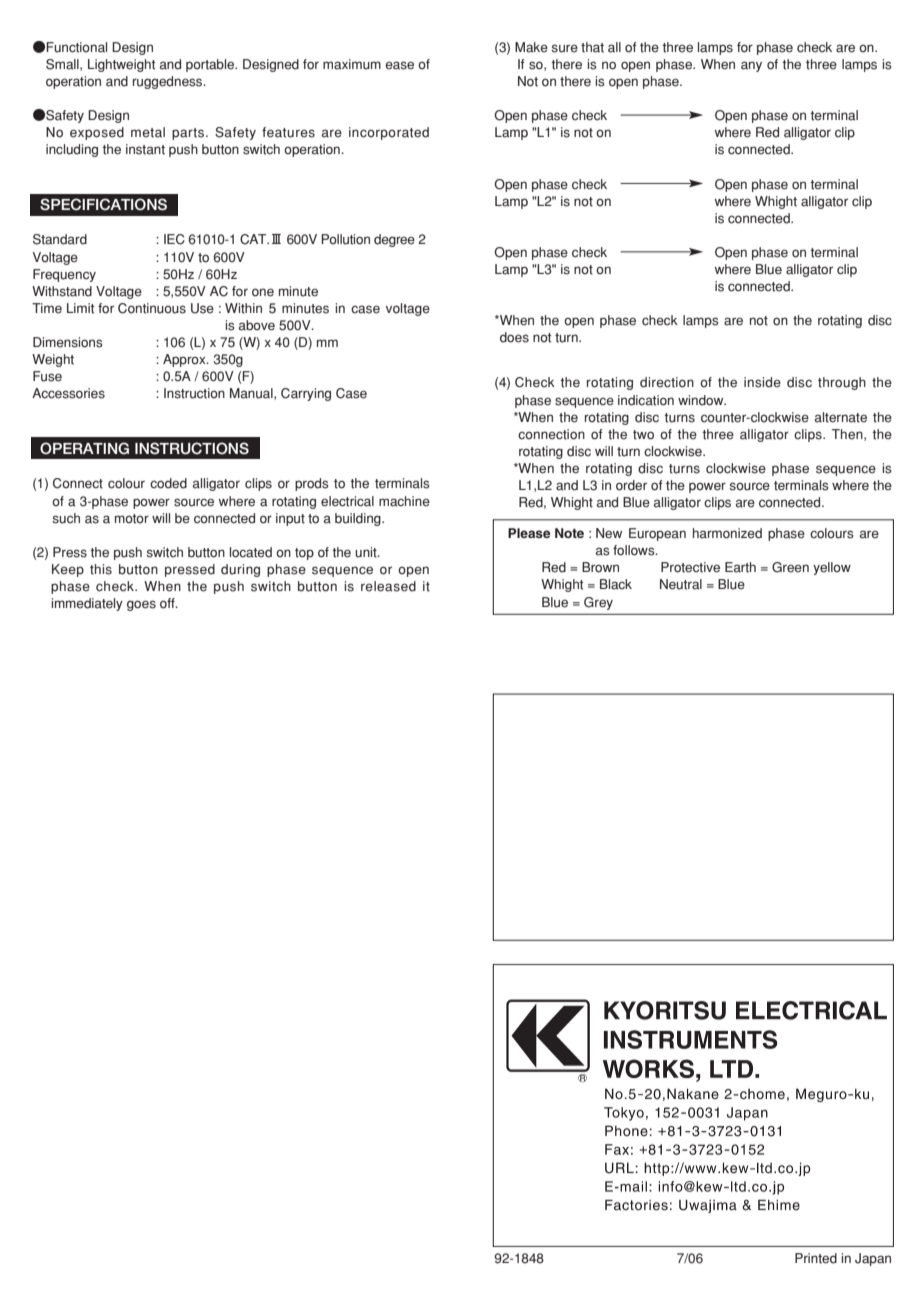 This document has height=1307, width=924. What do you see at coordinates (169, 82) in the document?
I see `ruggedness` at bounding box center [169, 82].
